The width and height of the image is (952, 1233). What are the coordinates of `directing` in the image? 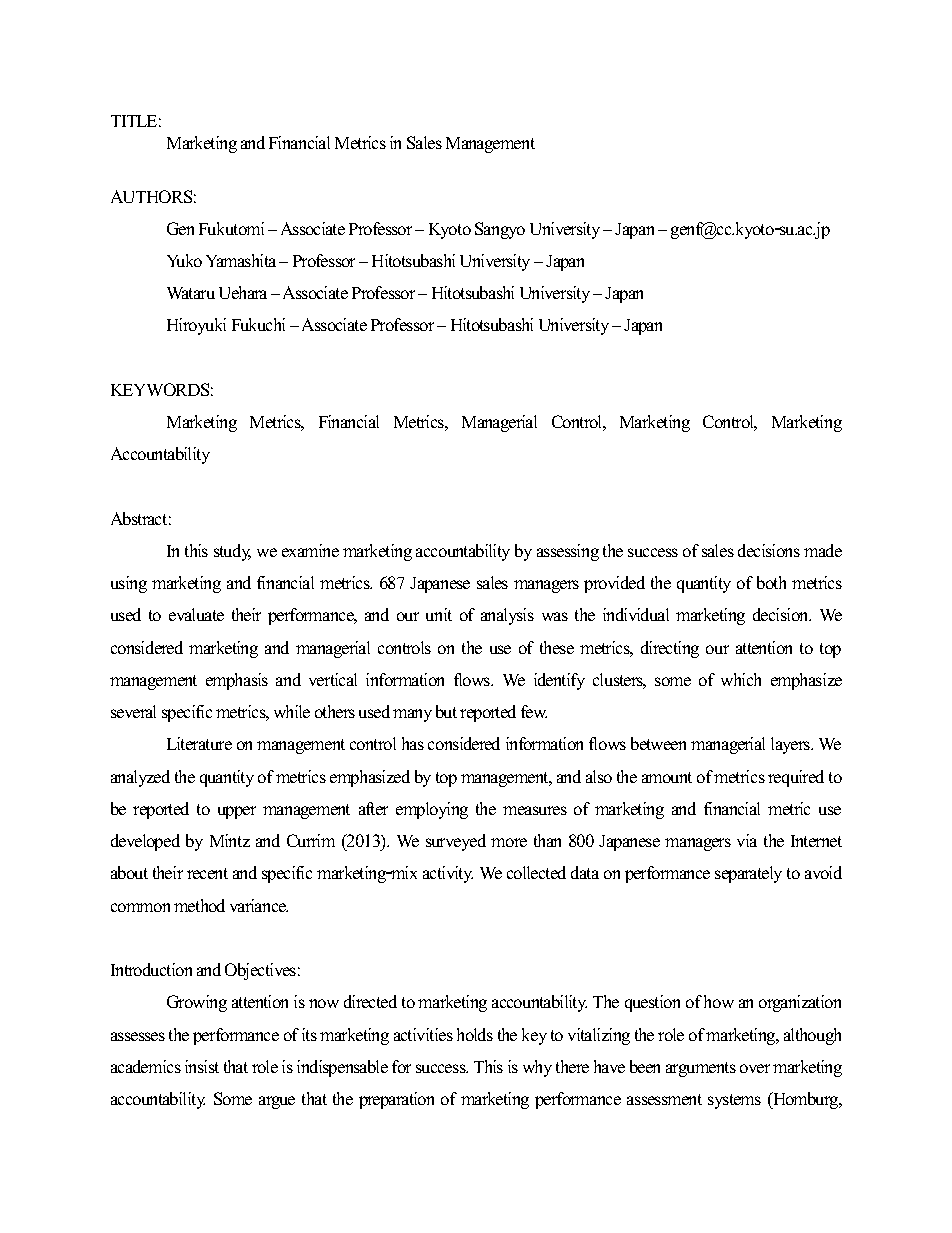 It's located at (670, 649).
